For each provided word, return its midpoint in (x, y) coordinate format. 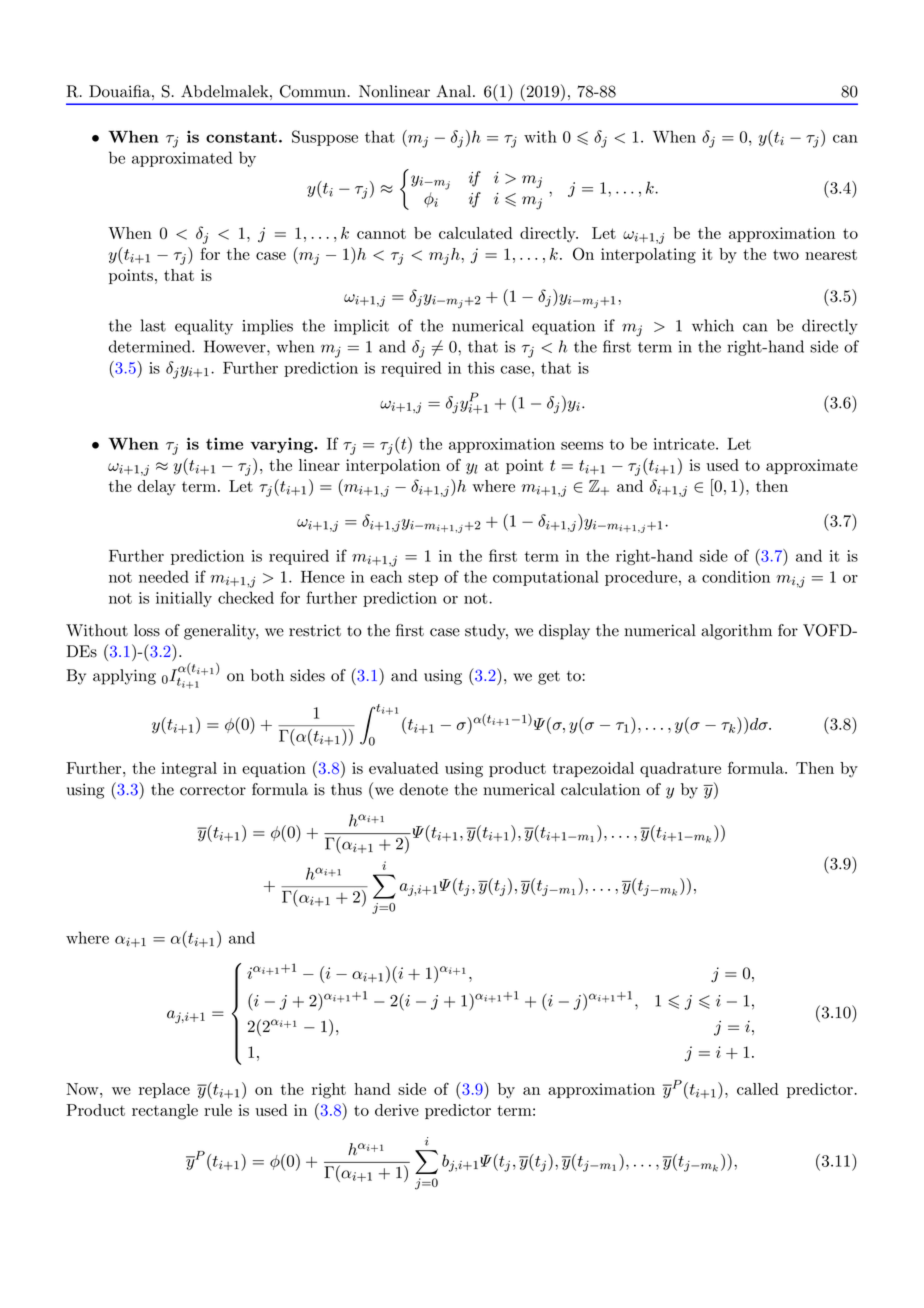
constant (241, 137)
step (423, 579)
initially (184, 599)
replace (164, 1090)
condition (736, 576)
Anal (453, 91)
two (786, 254)
